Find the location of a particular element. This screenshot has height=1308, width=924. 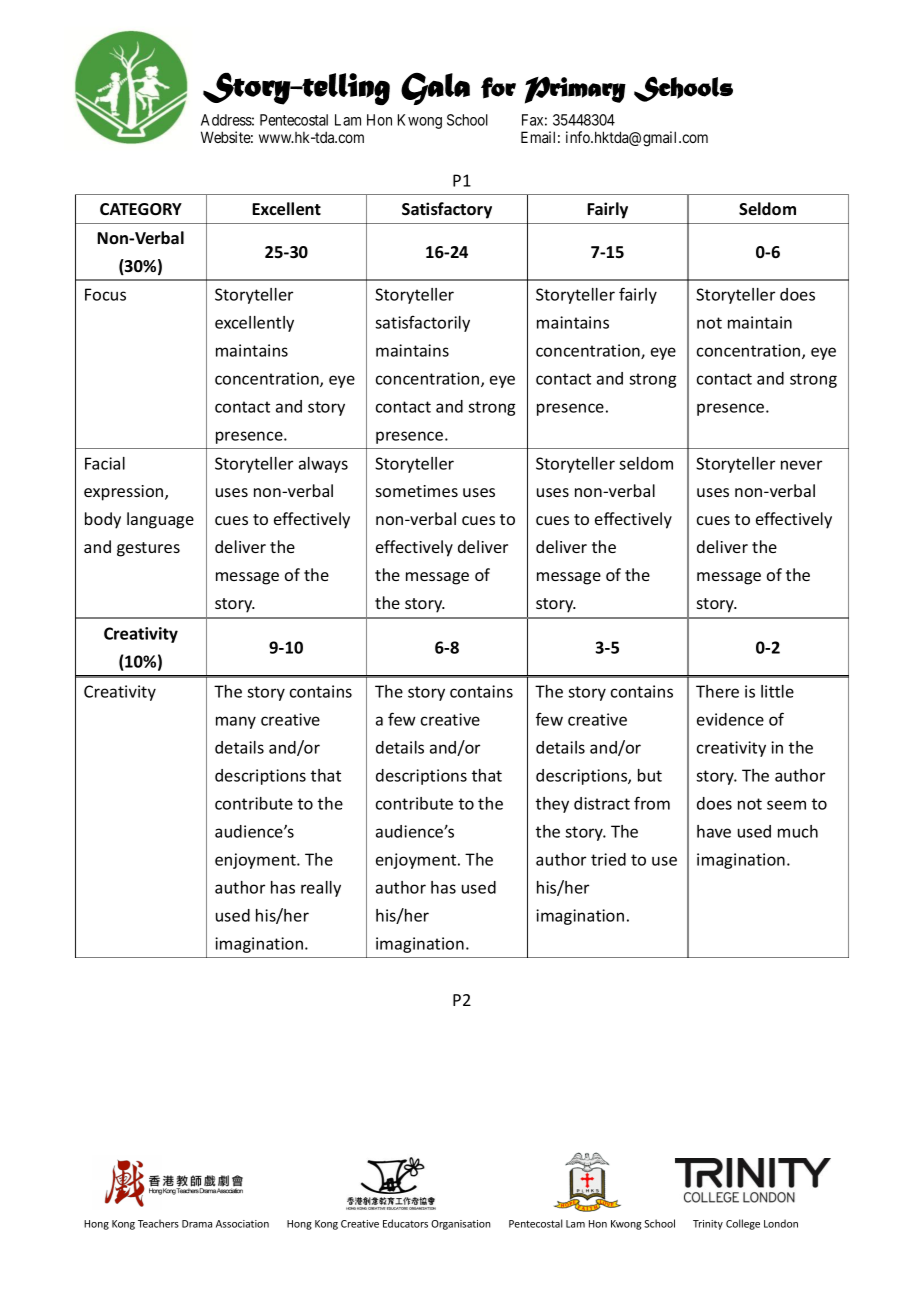

Drama is located at coordinates (197, 1224).
